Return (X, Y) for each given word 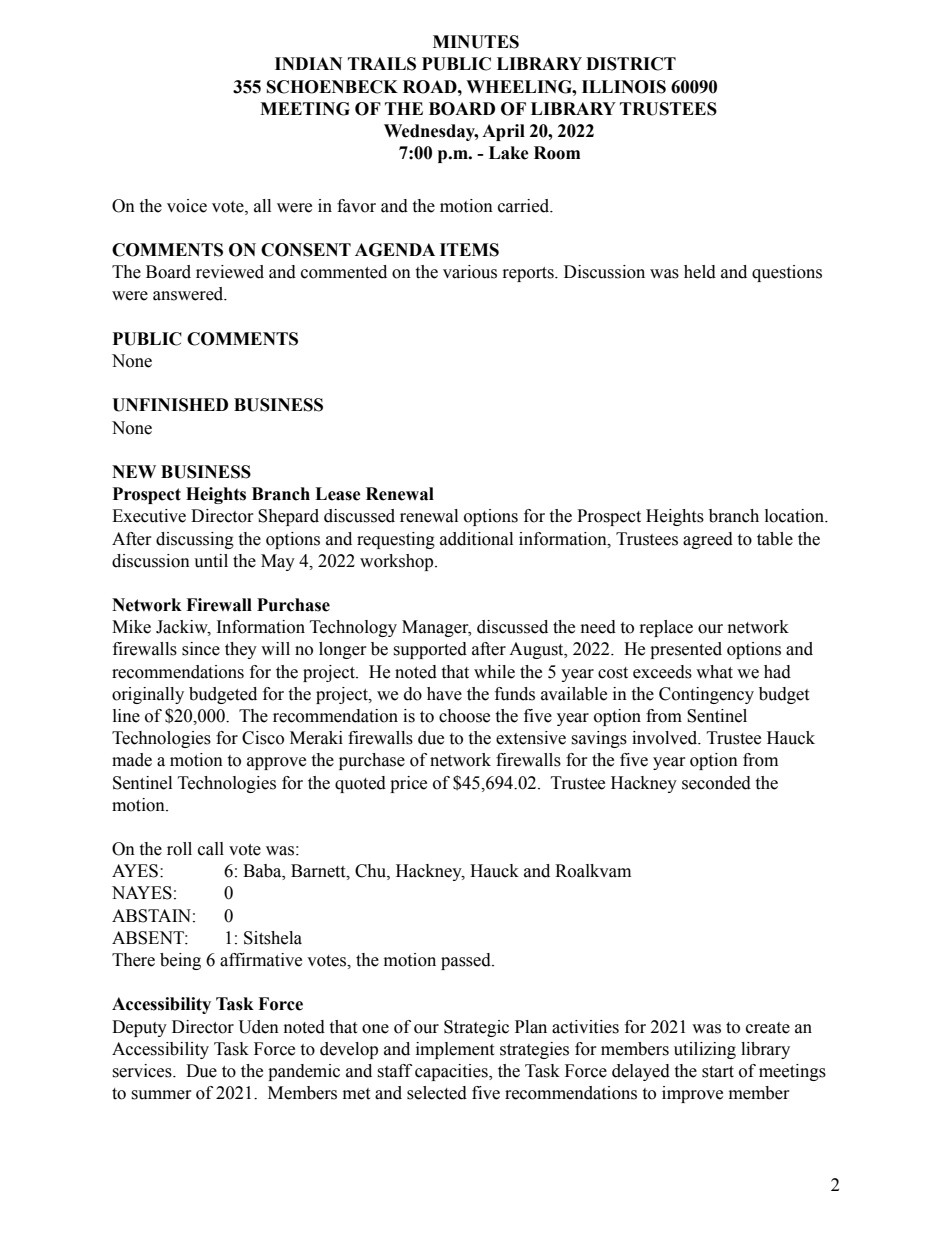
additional (476, 539)
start (718, 1072)
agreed (708, 540)
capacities (452, 1072)
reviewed (230, 272)
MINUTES (476, 42)
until (211, 561)
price (408, 784)
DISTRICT (631, 64)
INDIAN (308, 63)
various (470, 272)
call (211, 849)
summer (161, 1095)
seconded (716, 783)
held (700, 272)
